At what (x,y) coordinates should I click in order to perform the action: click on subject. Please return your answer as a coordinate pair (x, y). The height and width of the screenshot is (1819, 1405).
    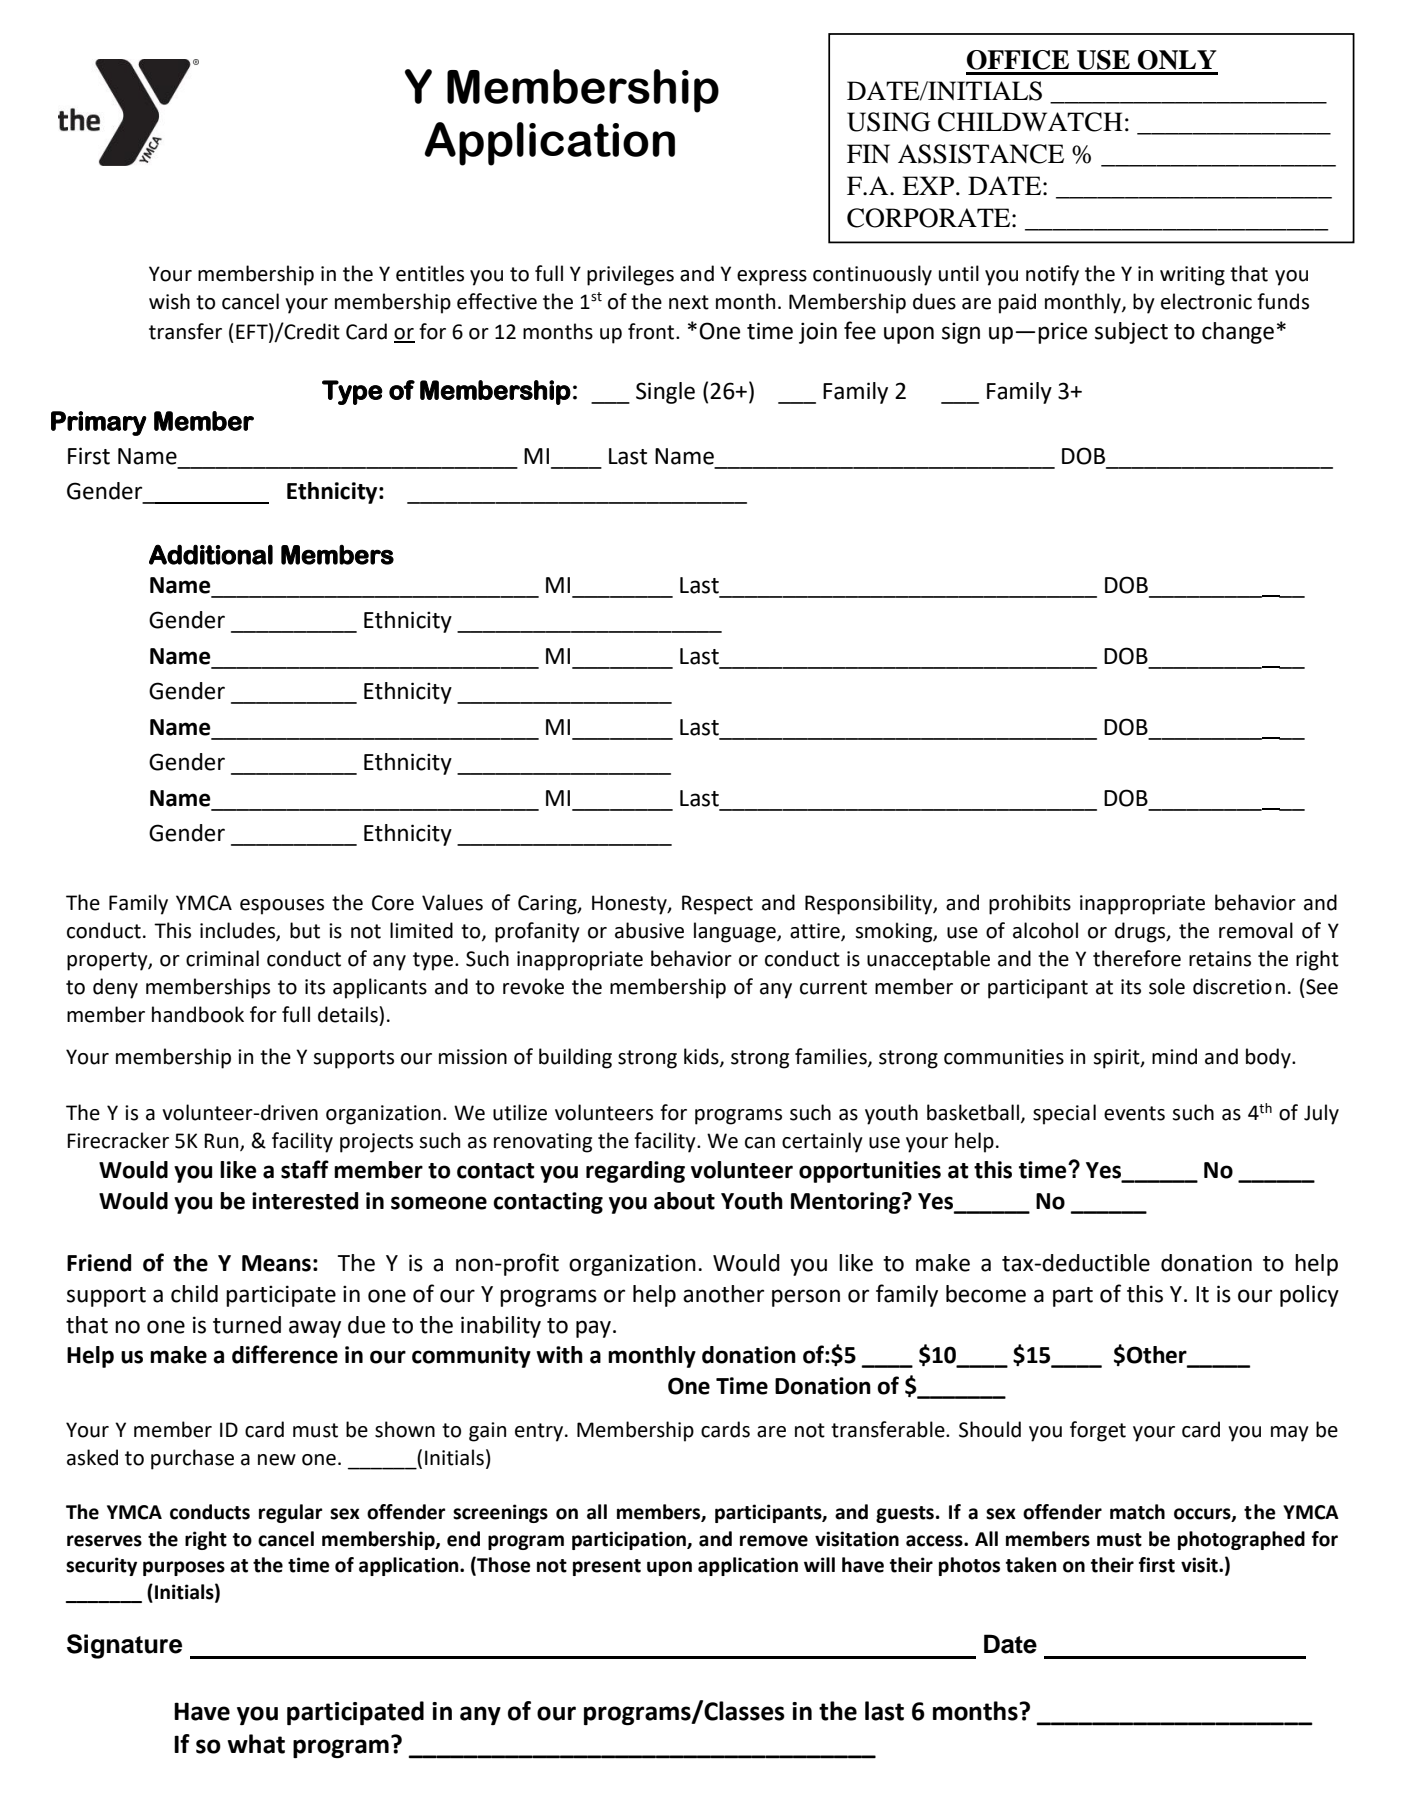
    Looking at the image, I should click on (1131, 333).
